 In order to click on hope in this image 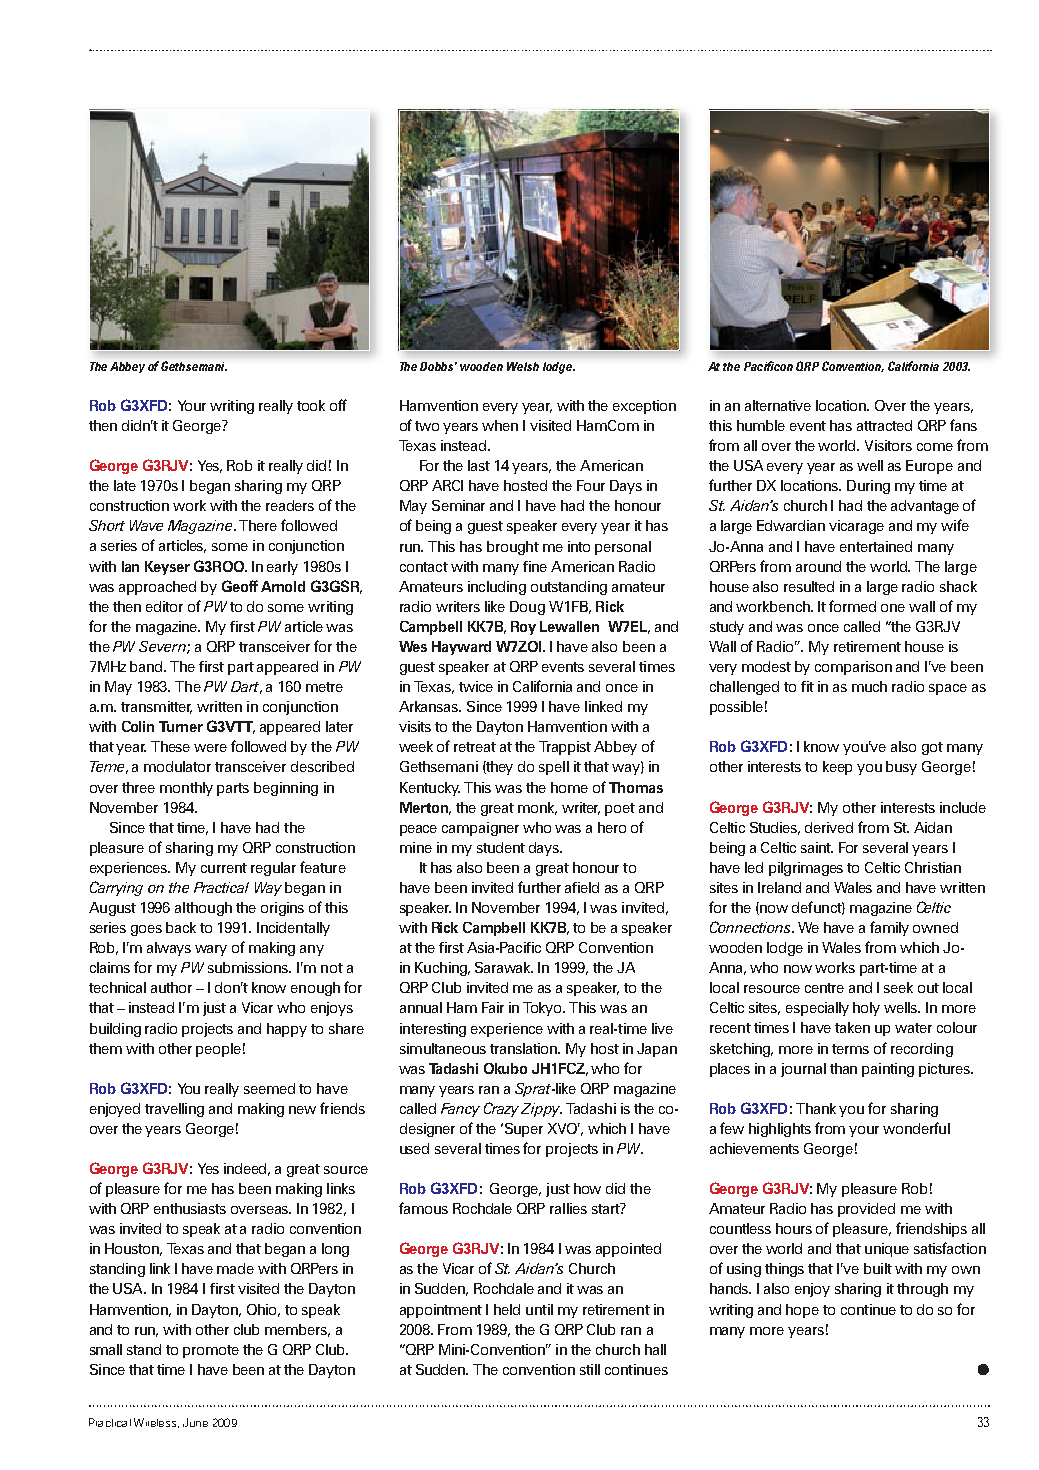, I will do `click(802, 1311)`.
